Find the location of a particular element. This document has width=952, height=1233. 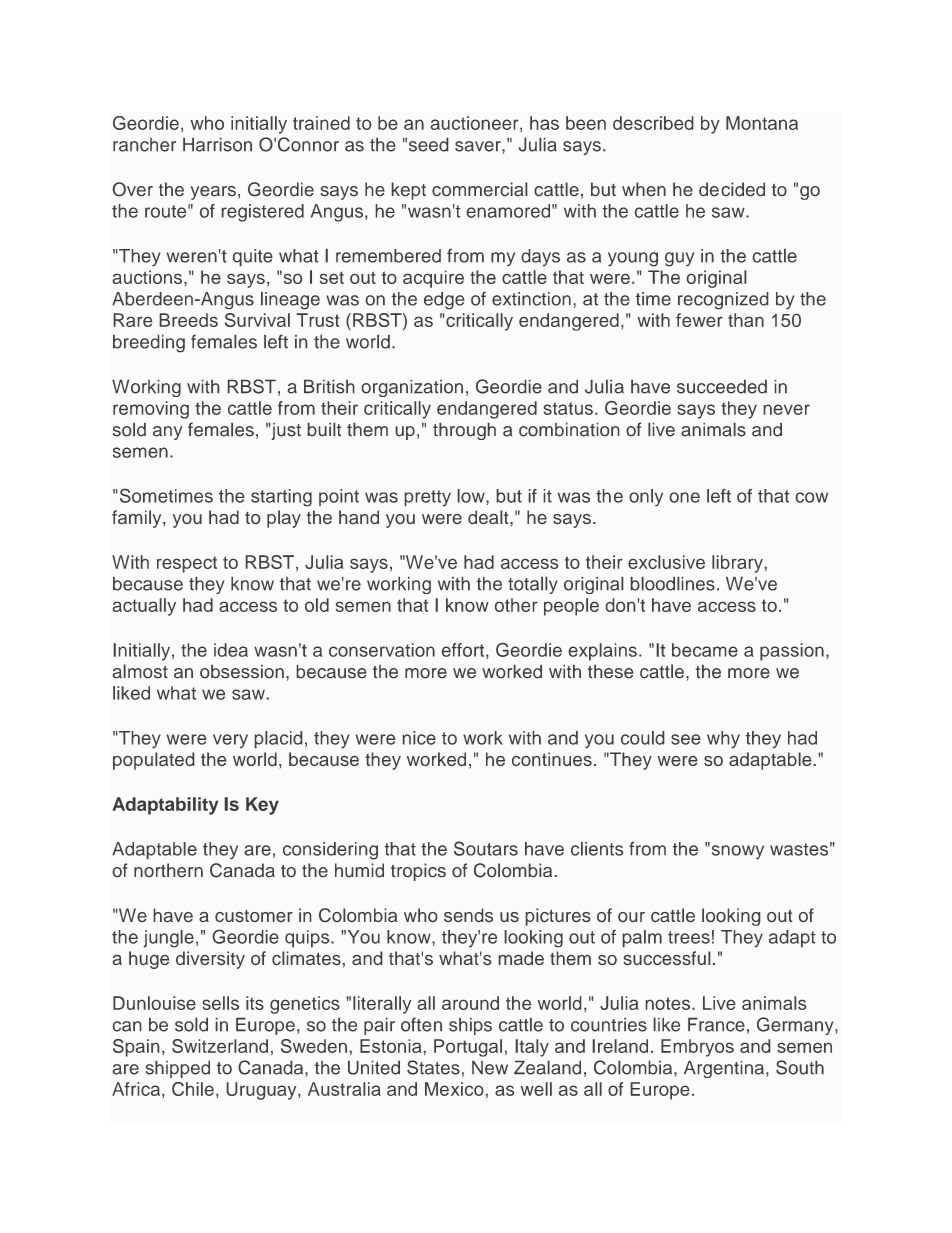

library is located at coordinates (738, 564).
